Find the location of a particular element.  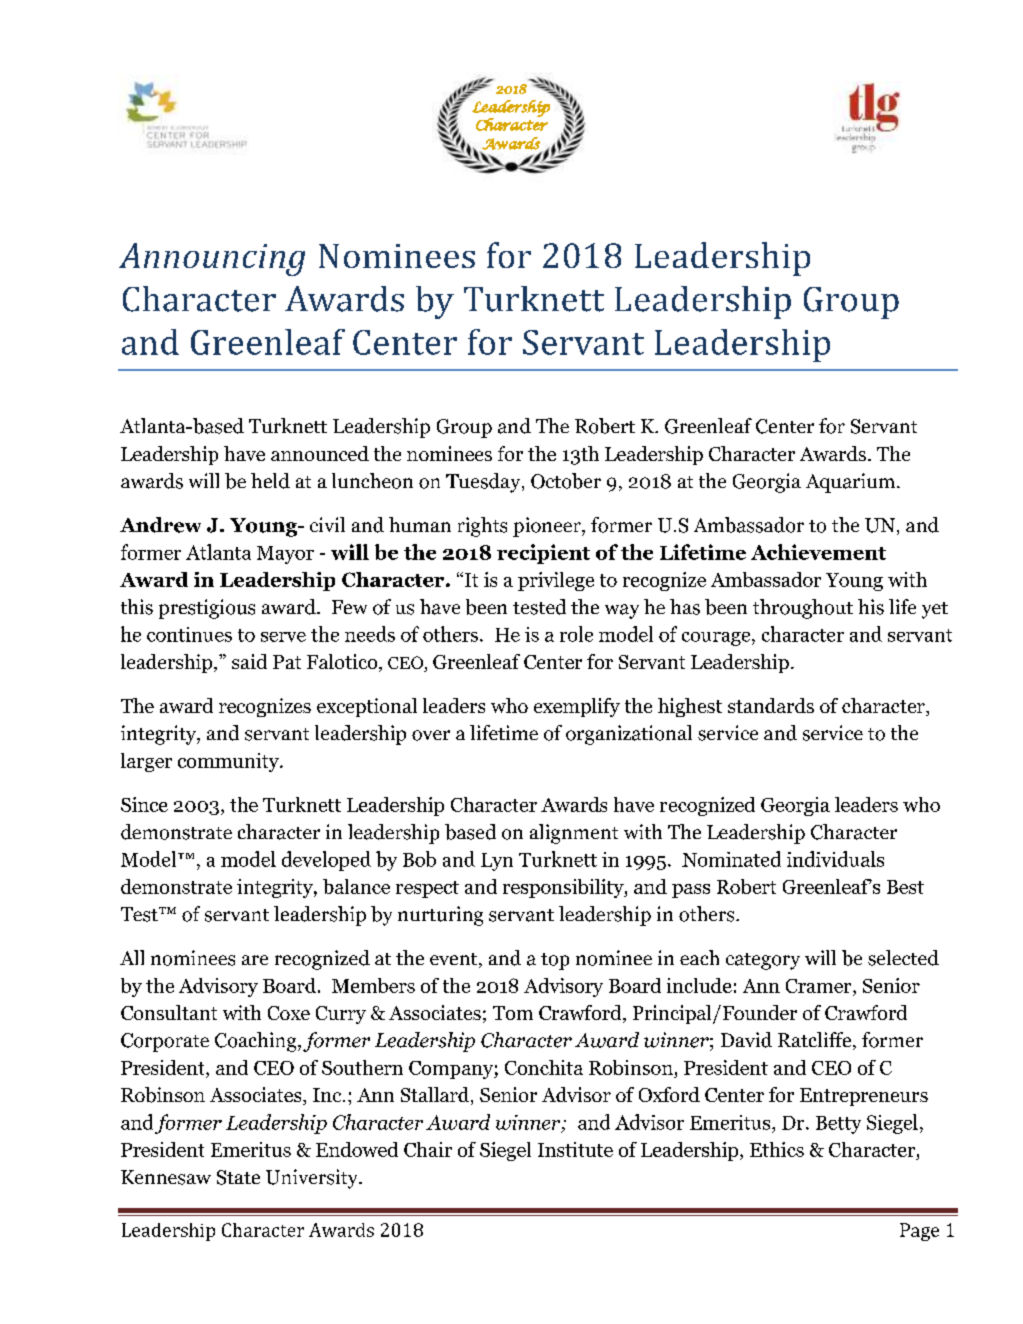

standards is located at coordinates (771, 705).
